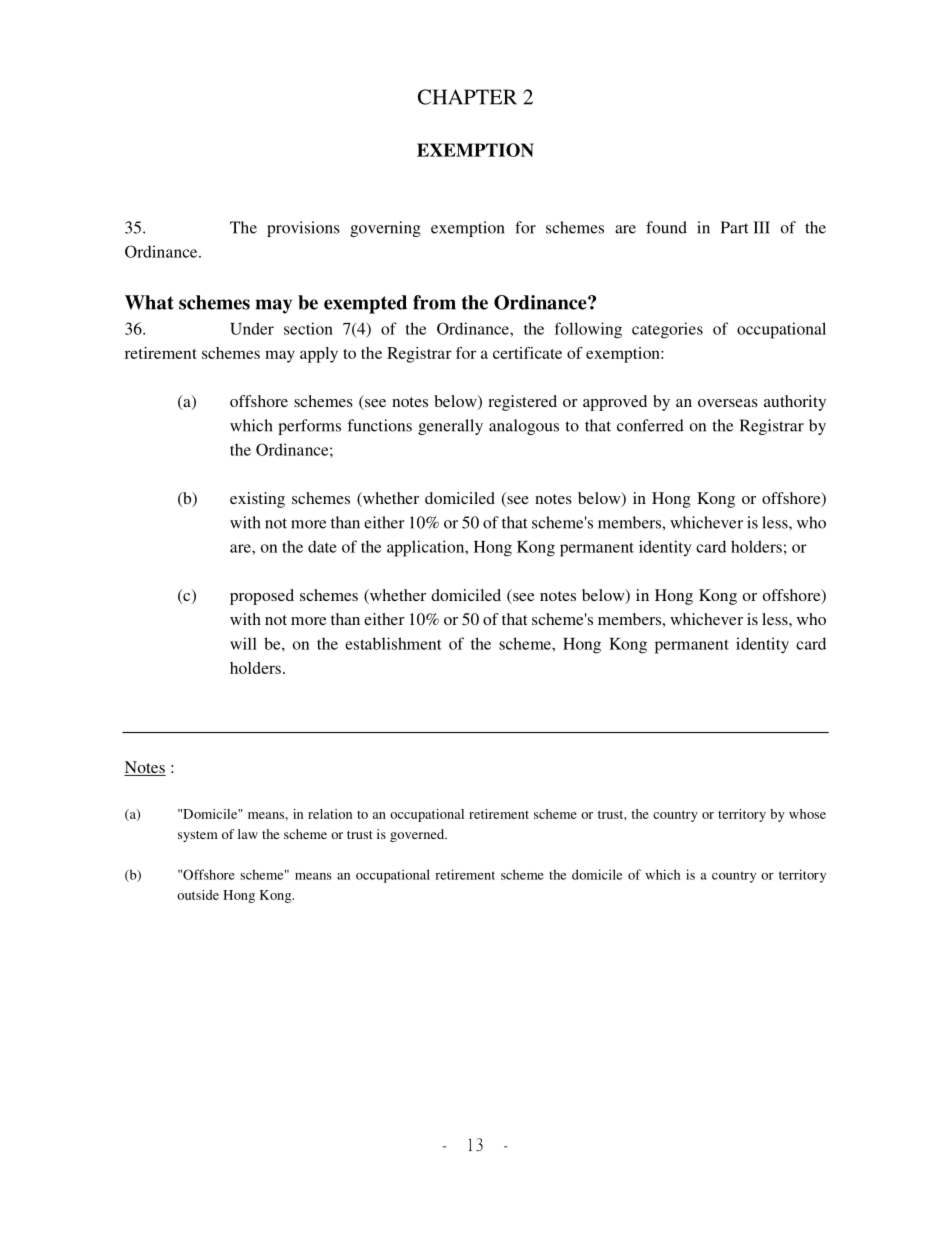 Image resolution: width=952 pixels, height=1233 pixels. What do you see at coordinates (252, 328) in the image?
I see `Under` at bounding box center [252, 328].
